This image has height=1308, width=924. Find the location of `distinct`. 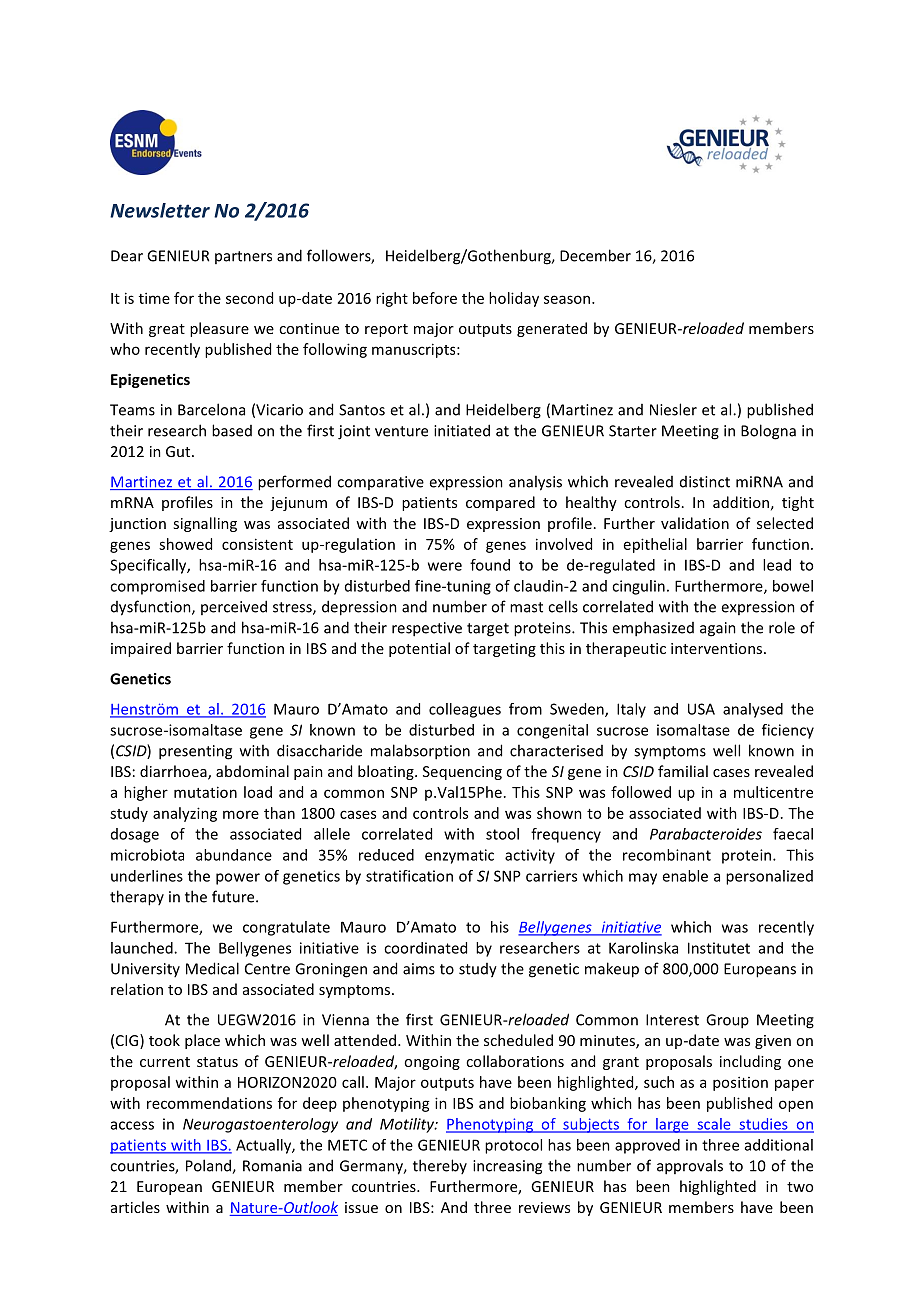

distinct is located at coordinates (705, 482).
